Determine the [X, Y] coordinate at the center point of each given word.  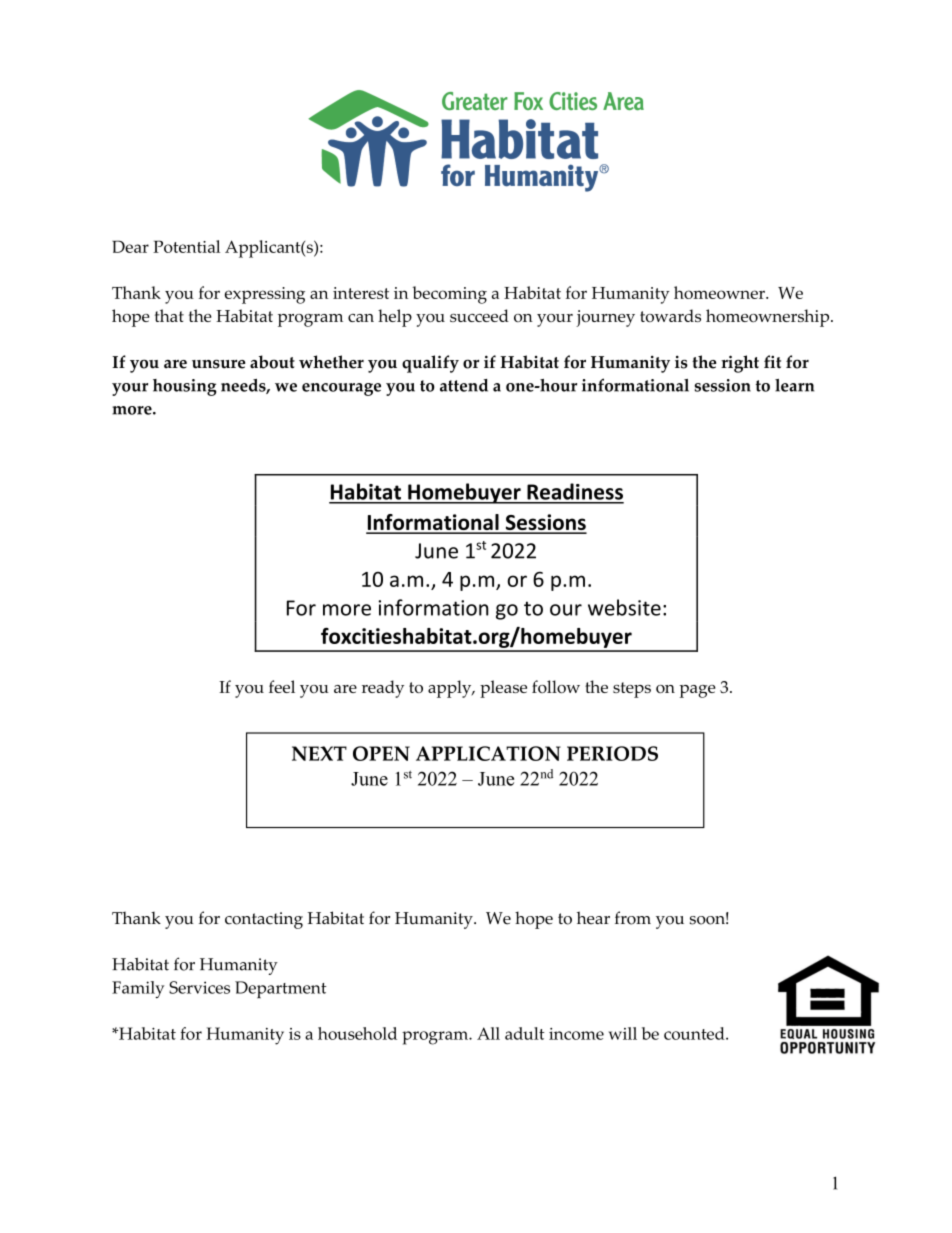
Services [199, 987]
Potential [186, 246]
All [488, 1033]
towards [670, 315]
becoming [450, 295]
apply [451, 689]
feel [282, 686]
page [697, 691]
